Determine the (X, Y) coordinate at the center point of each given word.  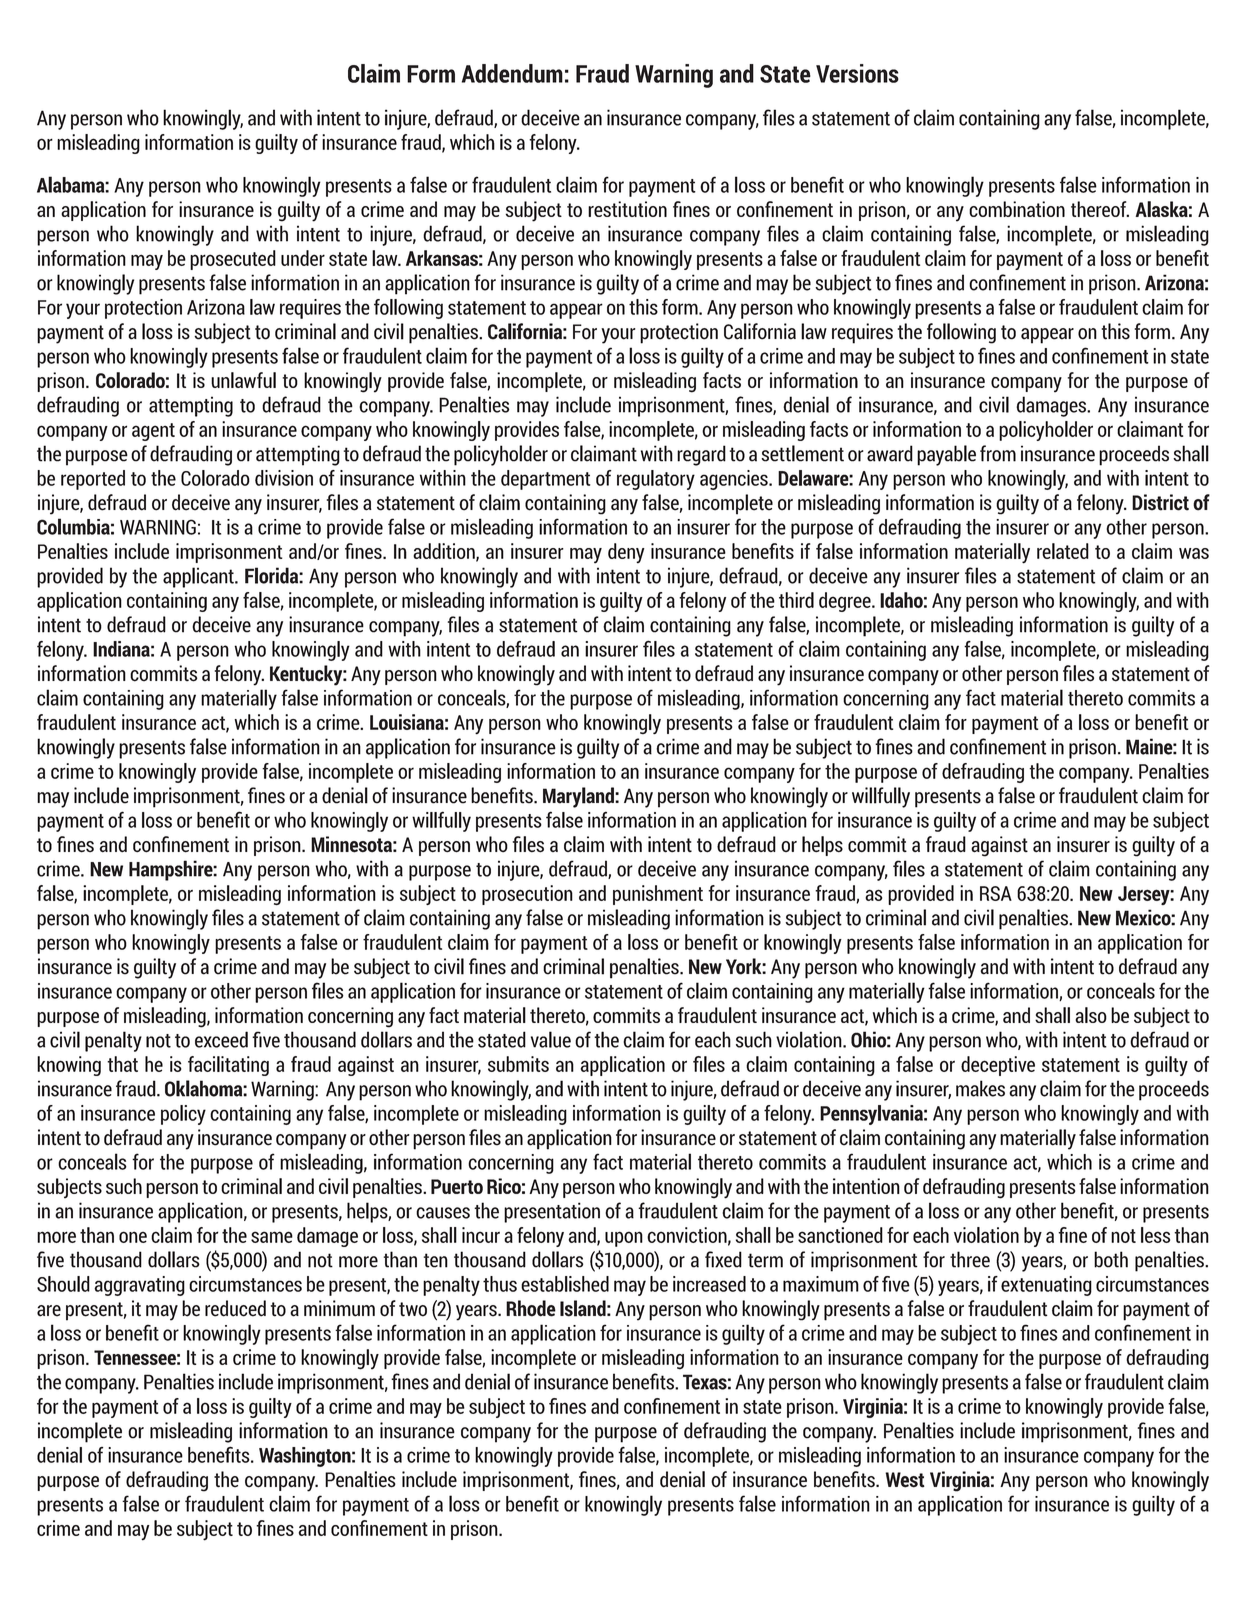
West (905, 1480)
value (551, 1039)
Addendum (512, 73)
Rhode (531, 1308)
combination (1017, 209)
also (1091, 1015)
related (1063, 551)
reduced (235, 1308)
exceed (221, 1039)
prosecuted (233, 260)
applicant (199, 577)
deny (626, 553)
